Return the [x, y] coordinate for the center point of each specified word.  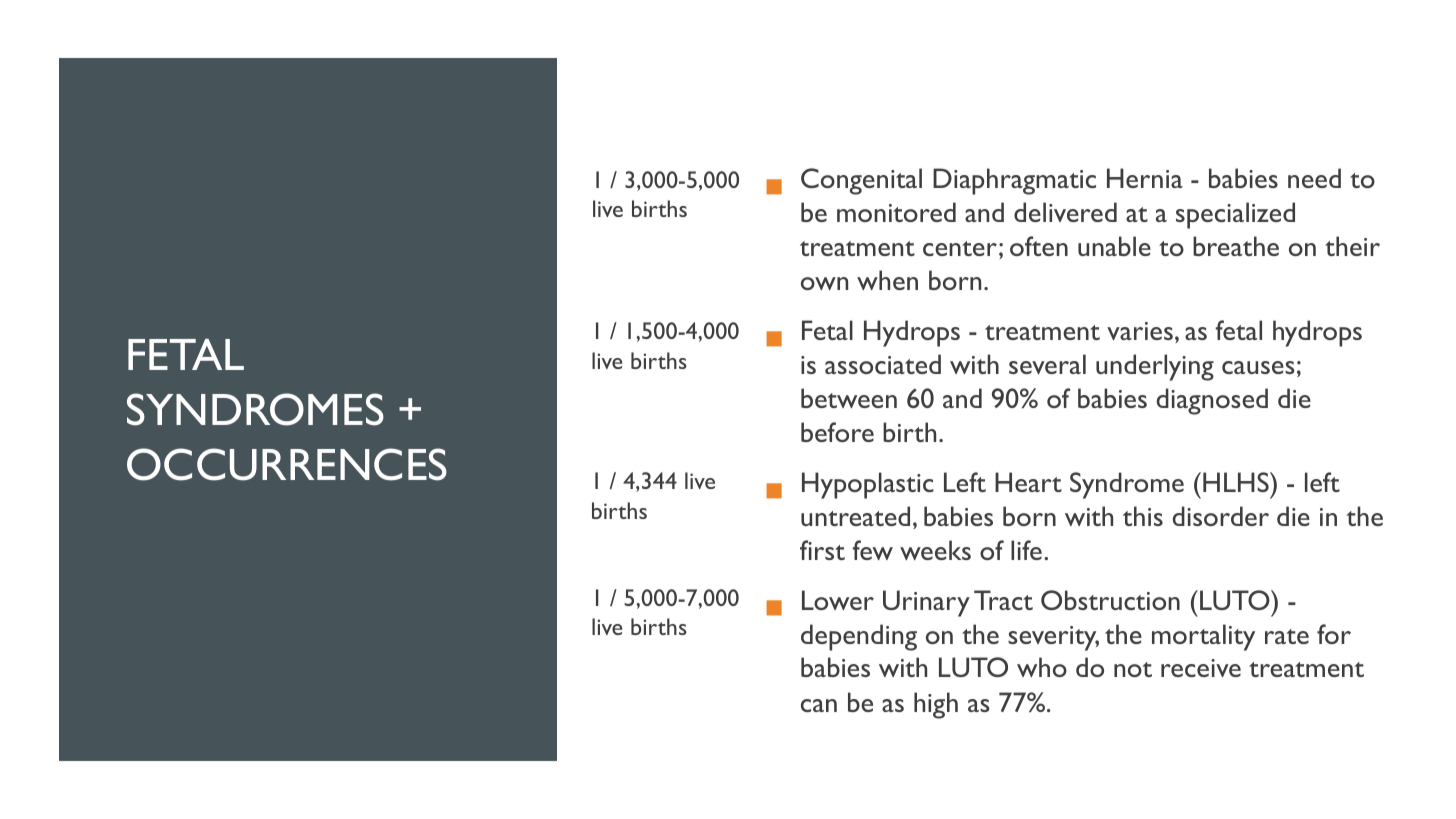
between [849, 398]
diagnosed [1212, 401]
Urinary [926, 603]
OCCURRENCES [287, 464]
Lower [838, 600]
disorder [1221, 516]
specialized [1235, 215]
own [824, 283]
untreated [855, 516]
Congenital [861, 181]
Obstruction [1110, 600]
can [819, 705]
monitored [896, 212]
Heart [1028, 482]
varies [1140, 331]
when [887, 280]
